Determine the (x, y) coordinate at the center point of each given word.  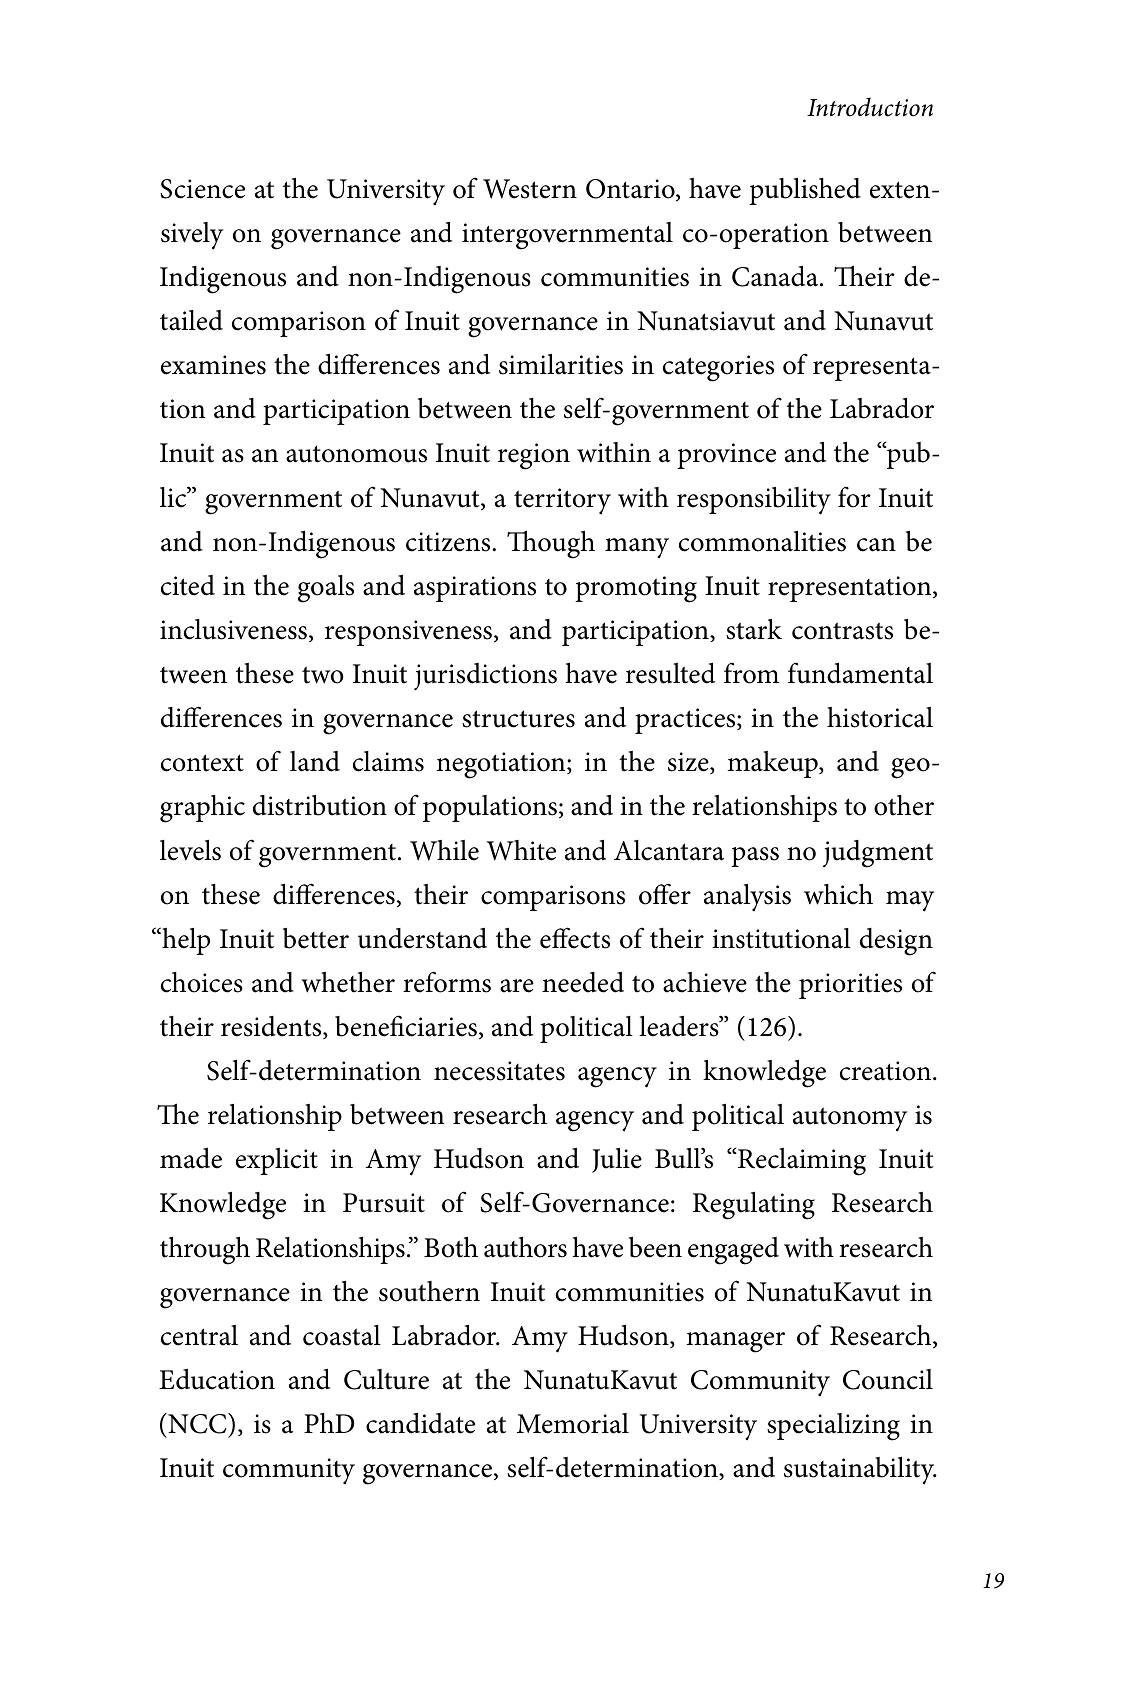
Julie (617, 1160)
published (805, 191)
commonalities (762, 541)
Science (202, 189)
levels (190, 850)
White (521, 850)
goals (326, 589)
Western (530, 189)
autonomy (850, 1119)
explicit (277, 1161)
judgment (878, 854)
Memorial (573, 1423)
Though (551, 544)
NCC (197, 1423)
